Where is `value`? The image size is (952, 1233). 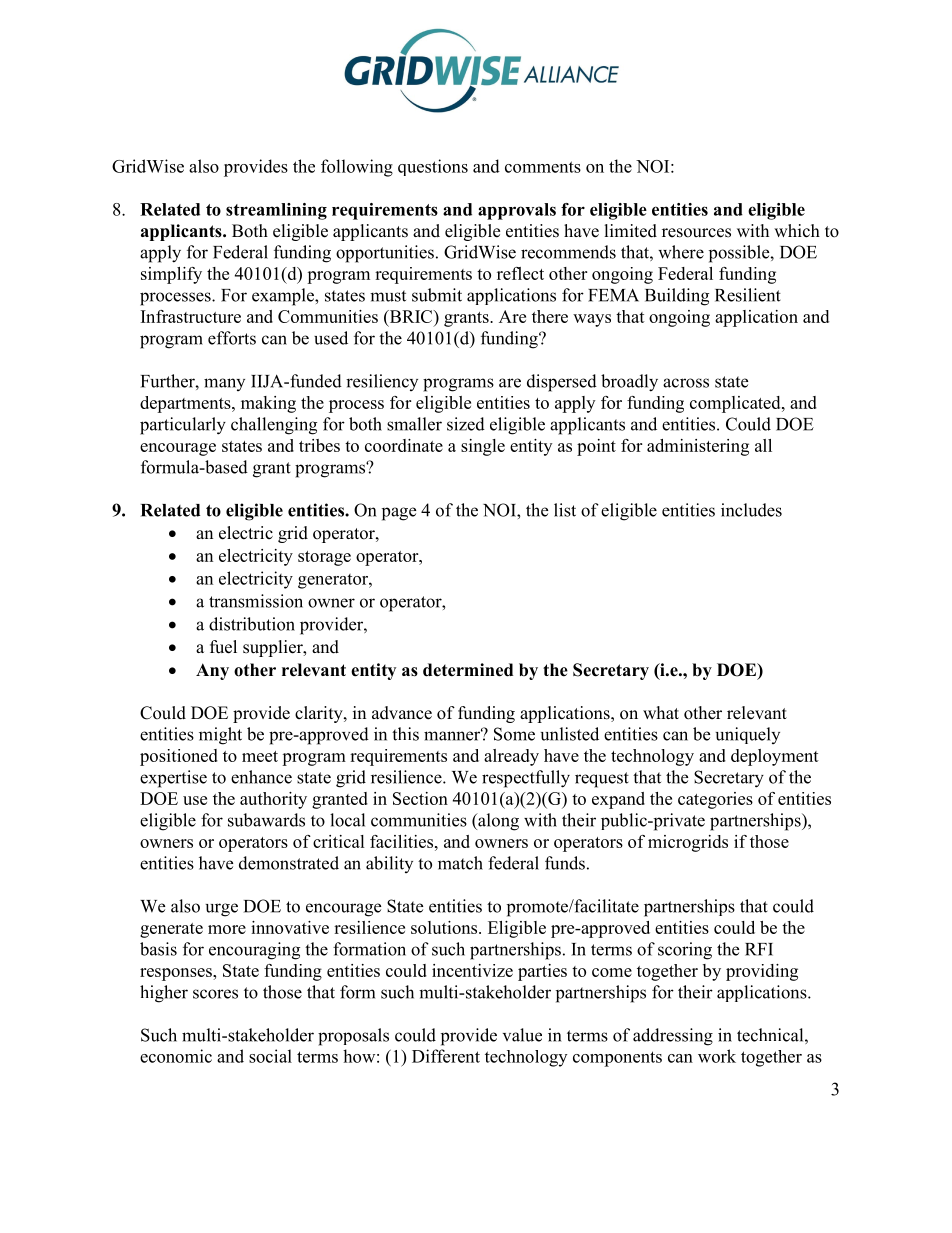
value is located at coordinates (522, 1035).
